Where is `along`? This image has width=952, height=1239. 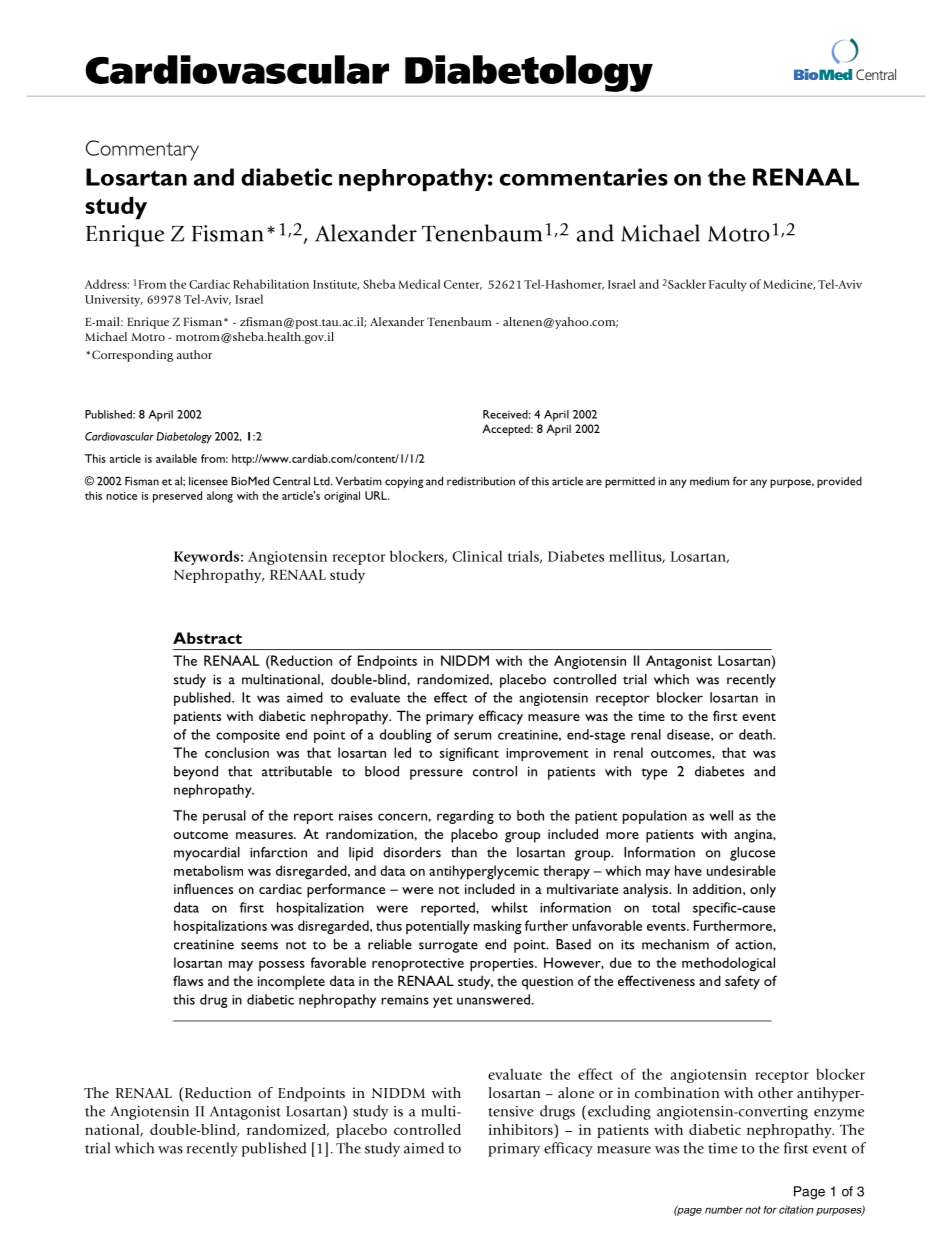
along is located at coordinates (220, 497).
